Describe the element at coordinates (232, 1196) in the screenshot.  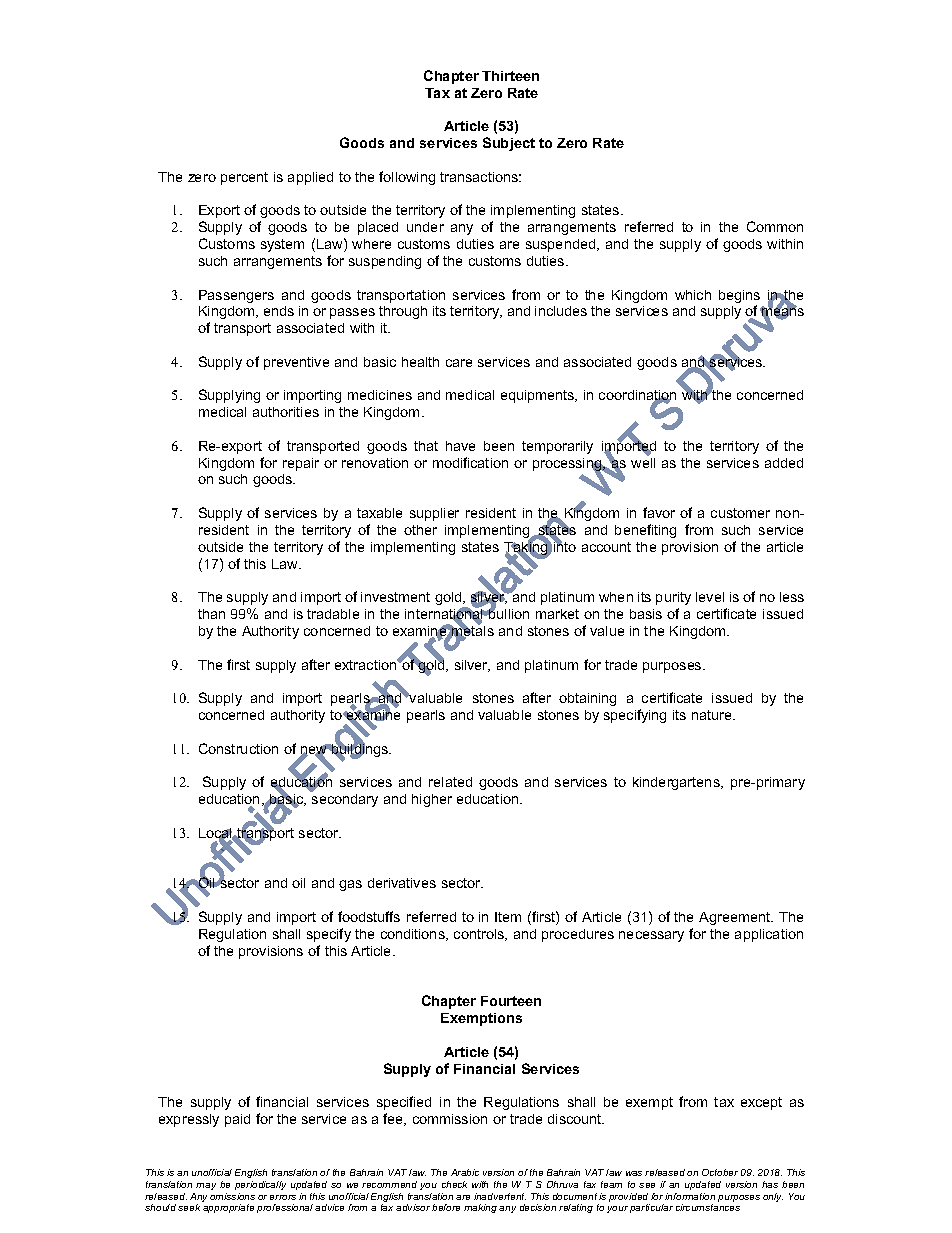
I see `omissions` at that location.
